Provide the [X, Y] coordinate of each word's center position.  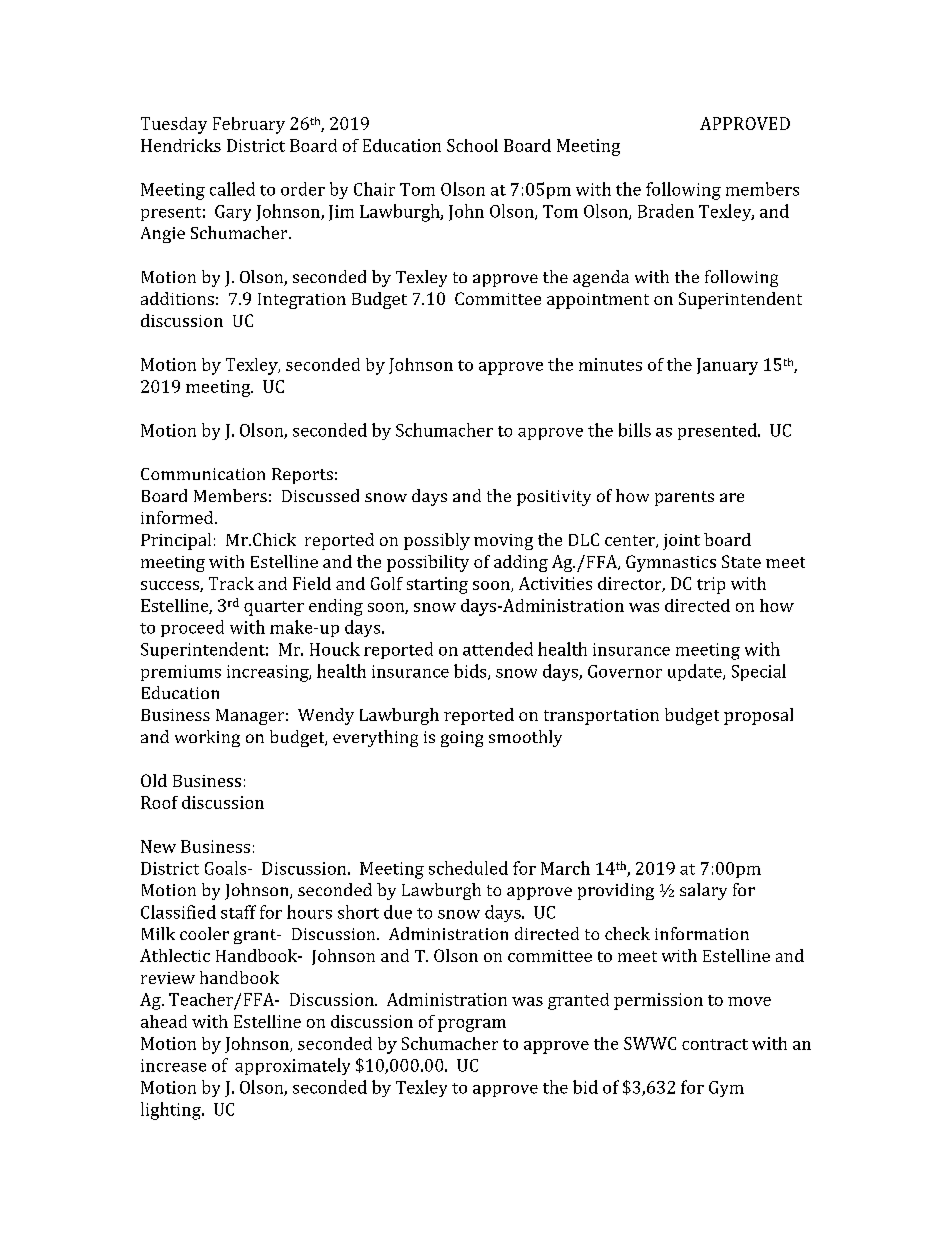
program [472, 1025]
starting [437, 585]
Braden [666, 211]
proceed [192, 628]
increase [173, 1065]
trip [711, 585]
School [472, 145]
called [232, 189]
